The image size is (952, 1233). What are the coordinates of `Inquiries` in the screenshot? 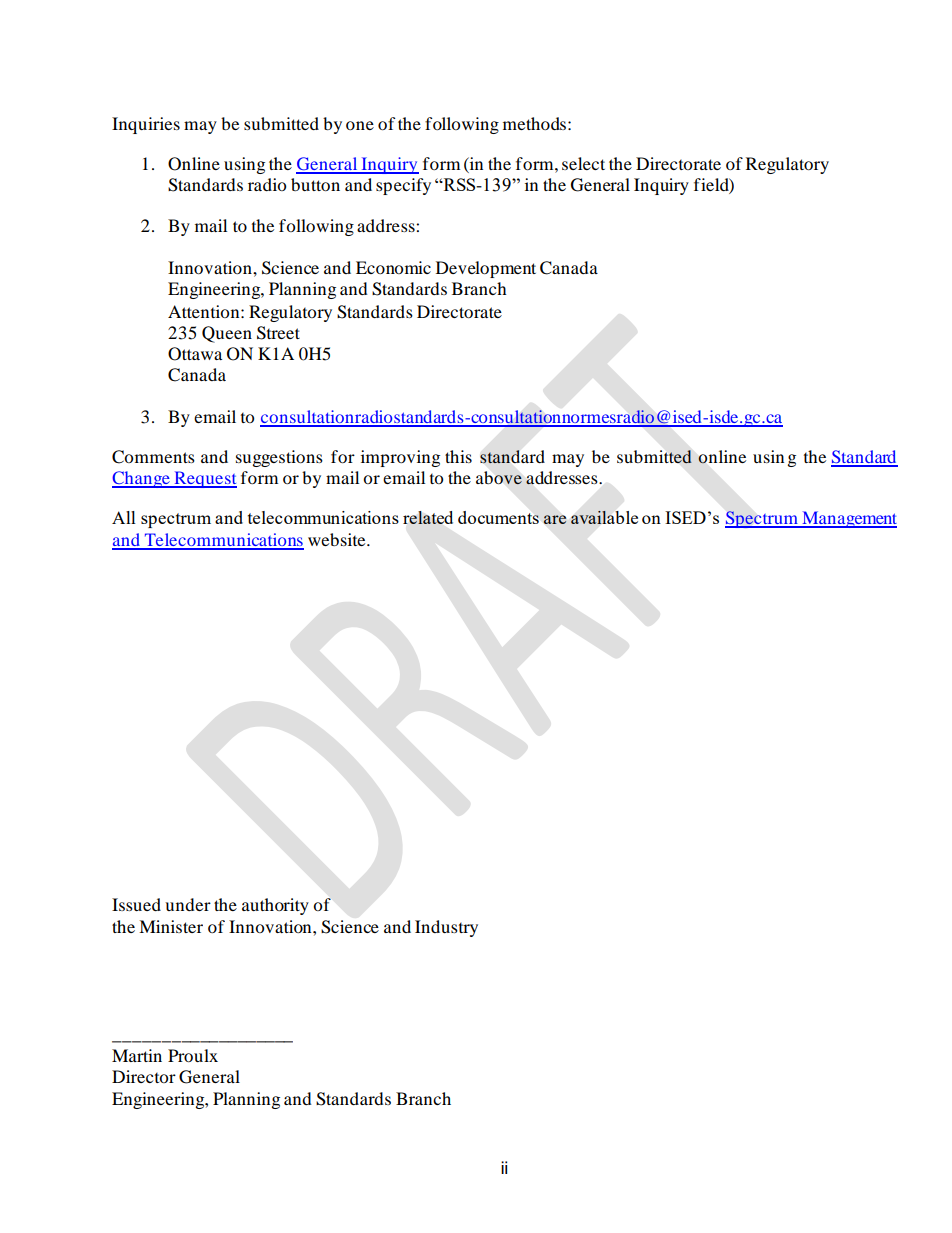 It's located at (146, 125).
